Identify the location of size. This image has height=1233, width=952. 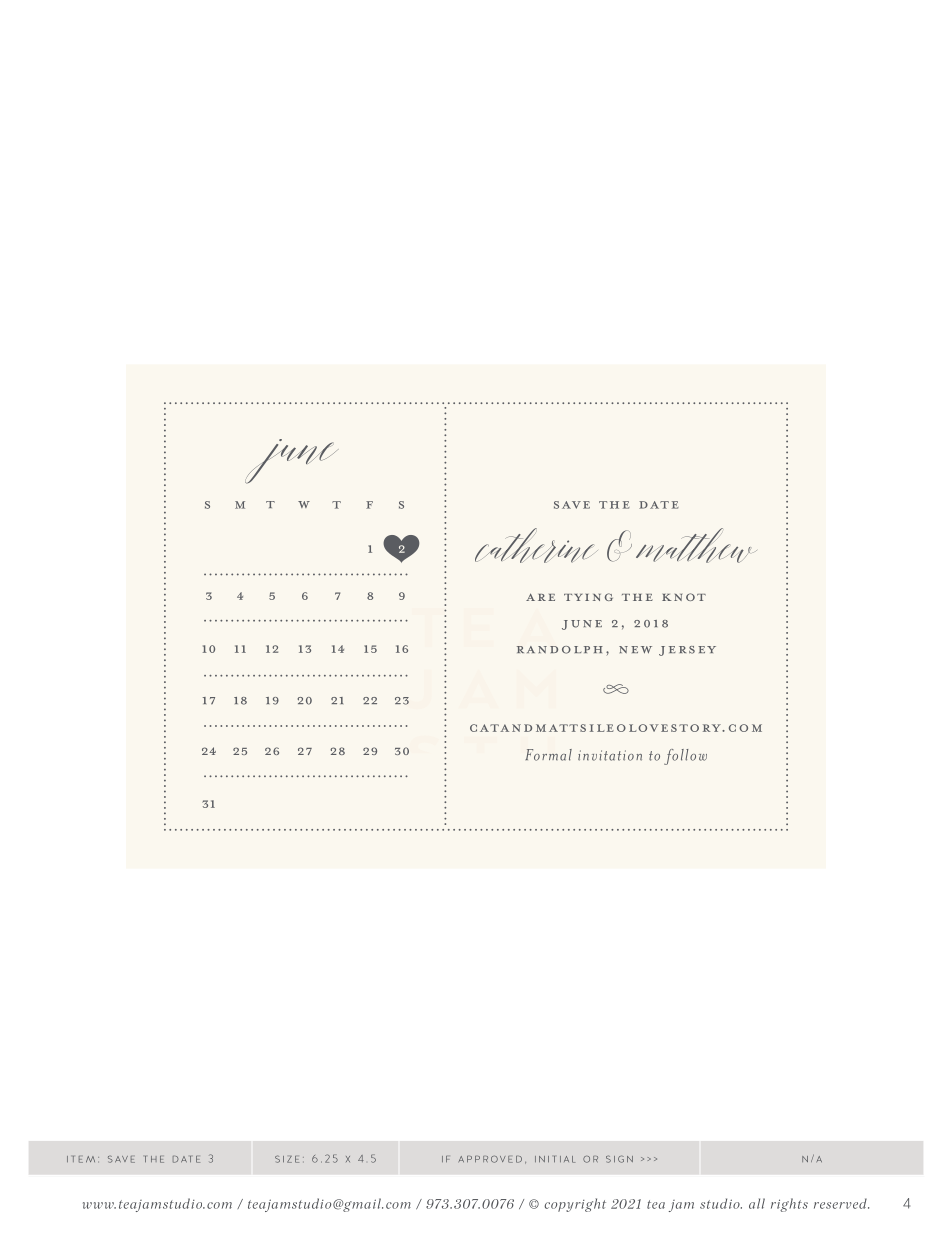
(287, 1159).
